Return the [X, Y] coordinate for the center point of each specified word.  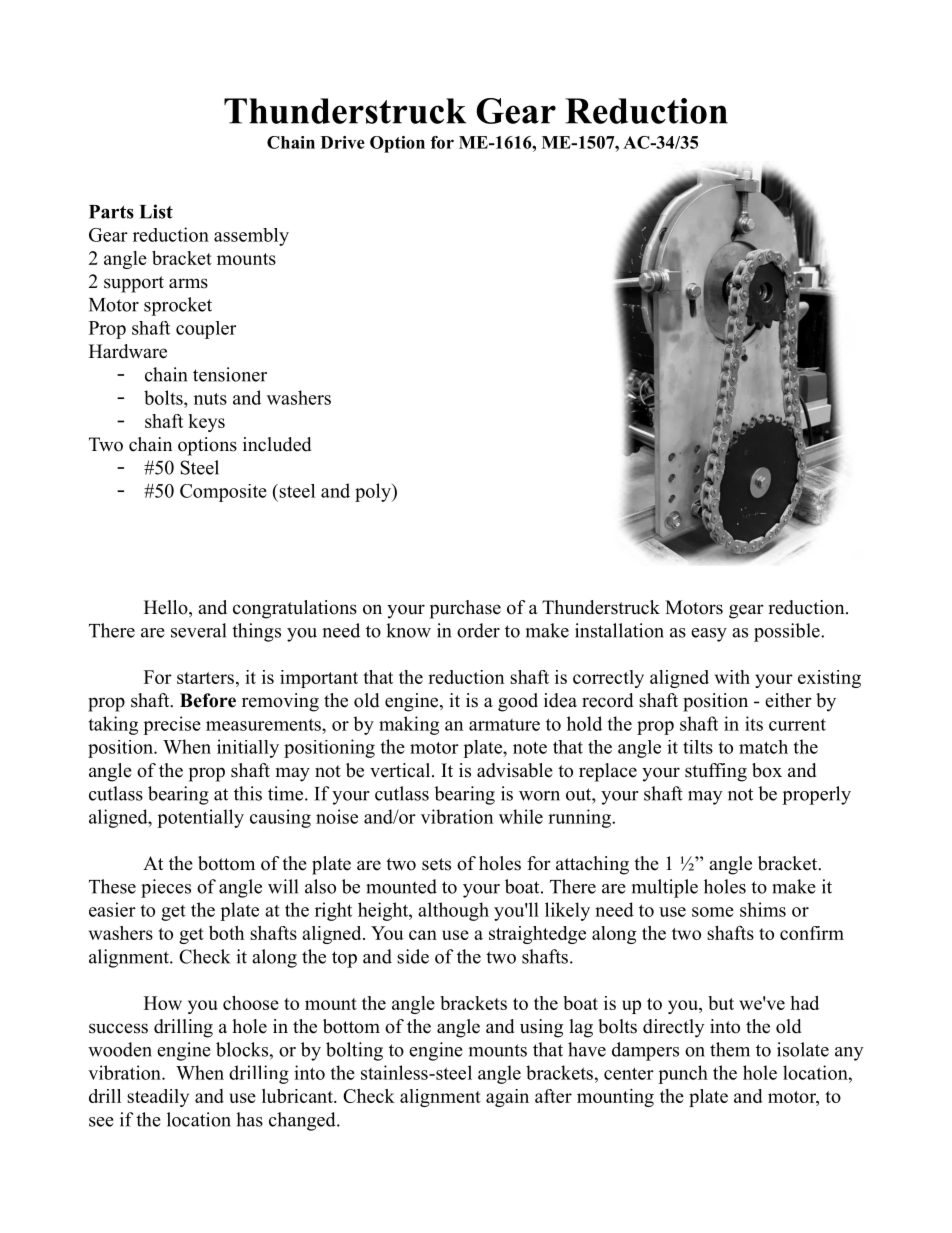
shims [763, 909]
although [453, 911]
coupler [206, 330]
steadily [158, 1098]
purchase [465, 609]
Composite [223, 493]
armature [504, 725]
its [754, 723]
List [156, 211]
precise [172, 725]
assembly [251, 237]
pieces [166, 888]
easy [709, 635]
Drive [343, 142]
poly [374, 492]
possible [788, 632]
